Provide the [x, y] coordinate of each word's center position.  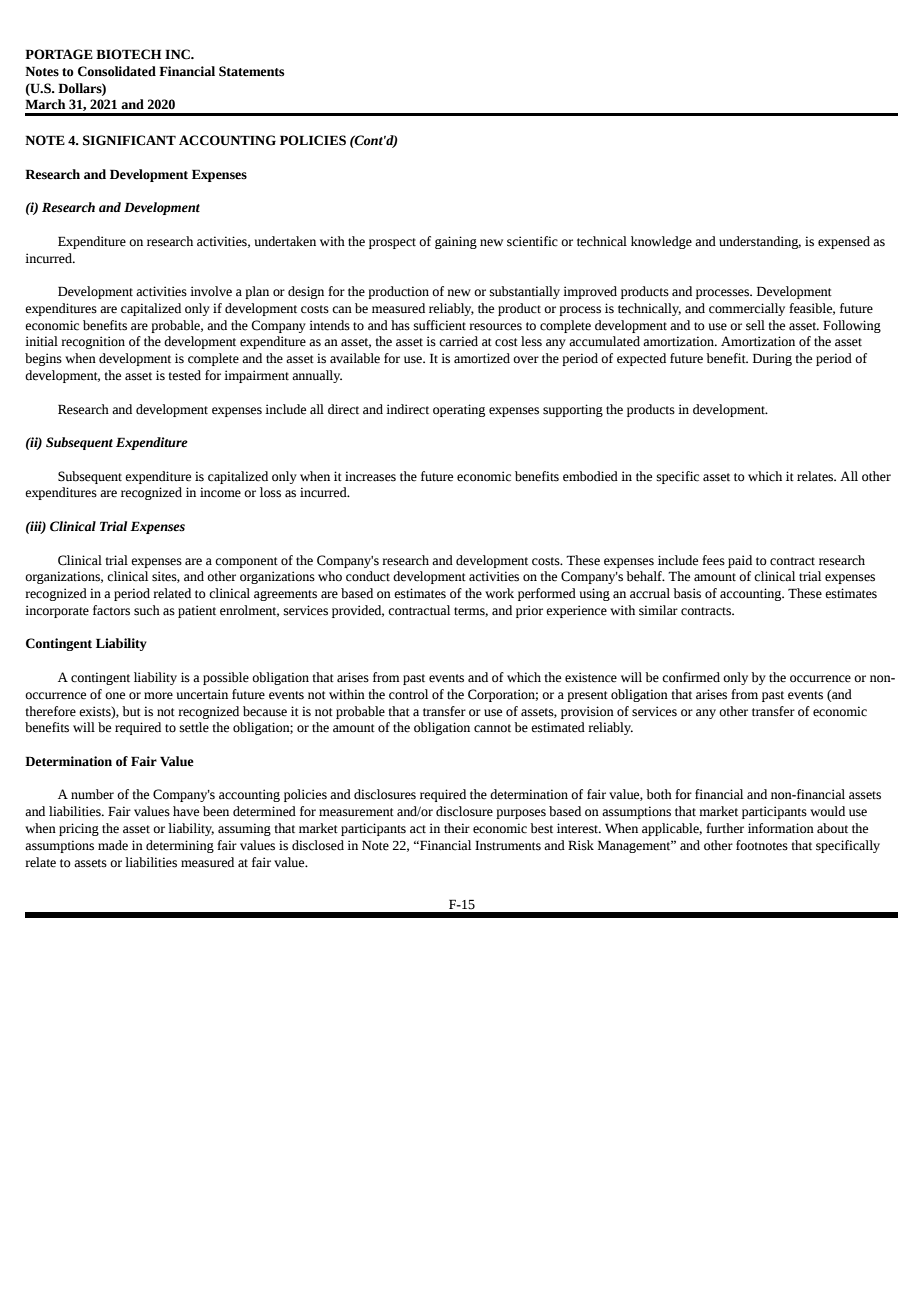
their [457, 828]
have [186, 811]
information [781, 828]
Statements [251, 71]
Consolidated [117, 71]
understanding [760, 242]
